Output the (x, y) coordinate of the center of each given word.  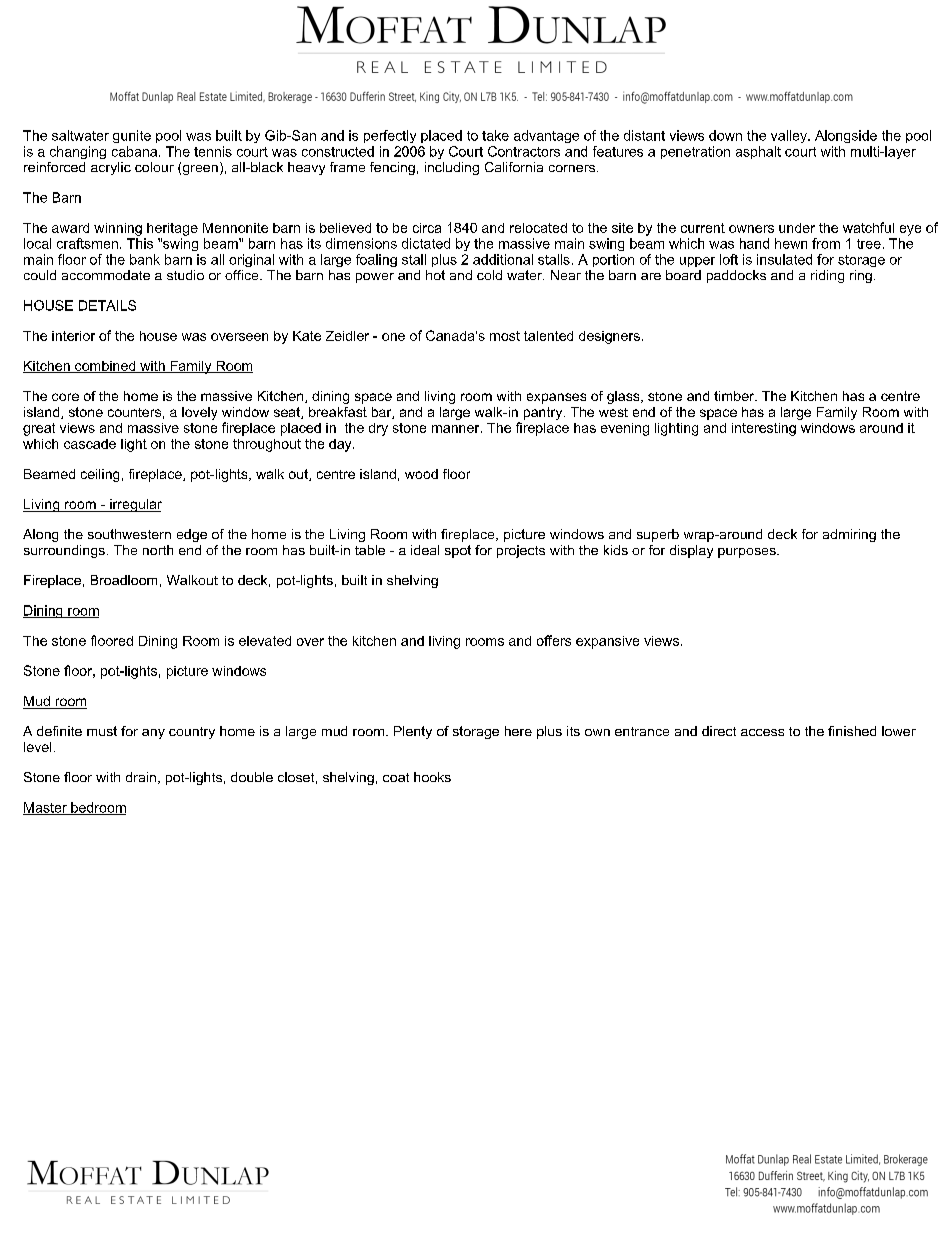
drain (141, 777)
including (452, 168)
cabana (136, 151)
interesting (764, 429)
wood (421, 474)
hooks (432, 777)
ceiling (100, 475)
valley (790, 136)
